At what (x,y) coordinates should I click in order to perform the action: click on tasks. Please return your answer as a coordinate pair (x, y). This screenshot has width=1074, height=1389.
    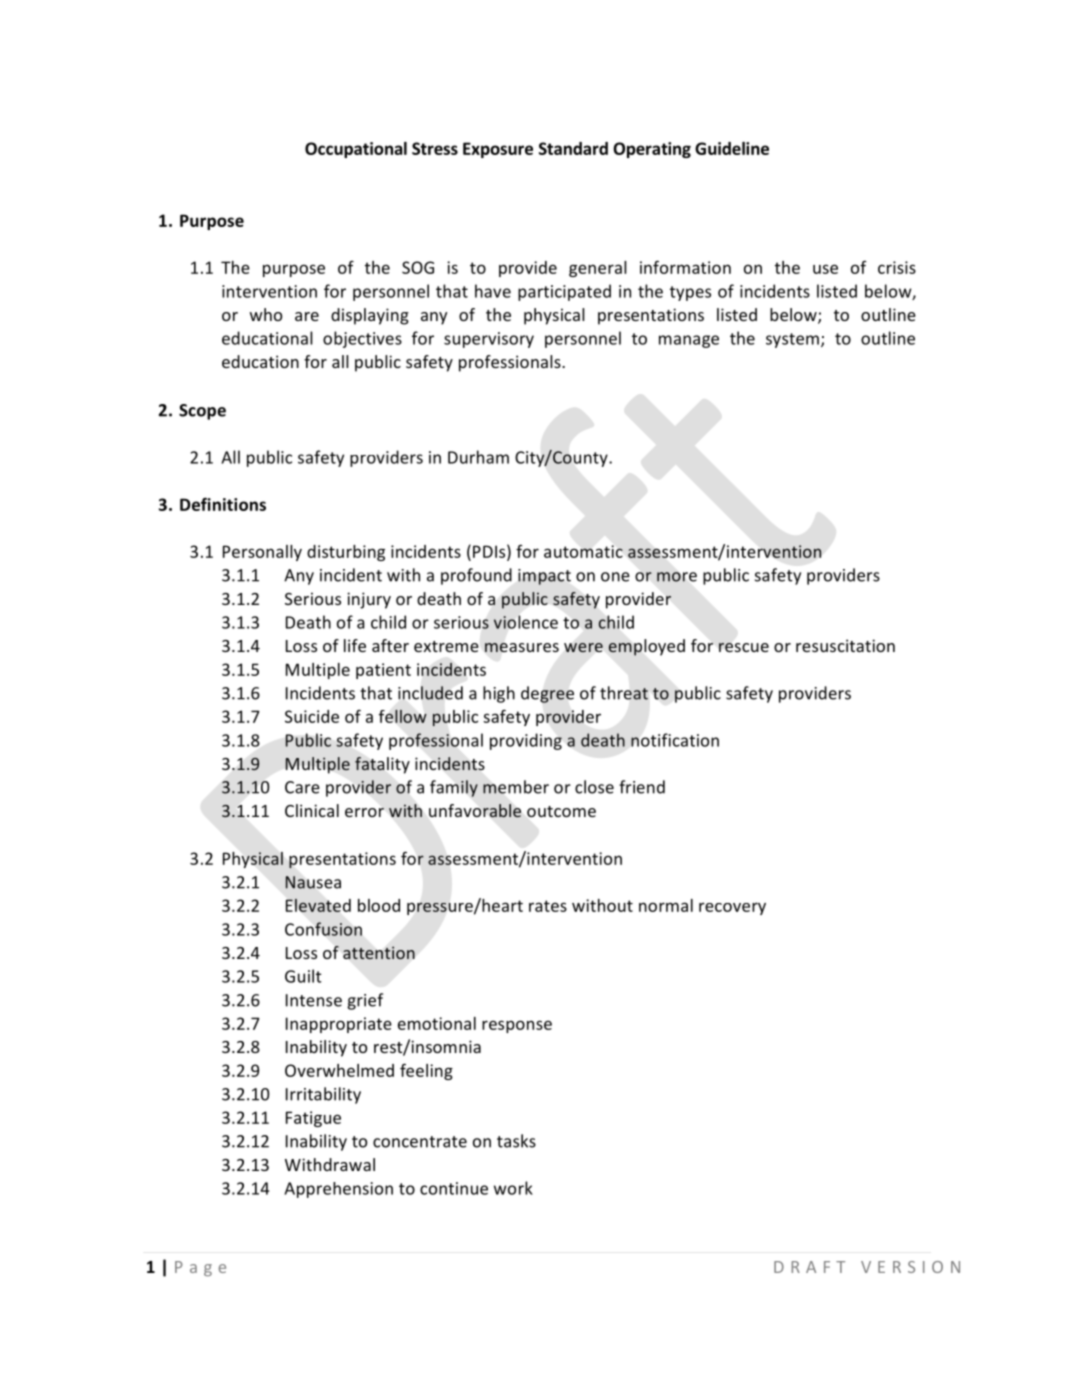
    Looking at the image, I should click on (516, 1141).
